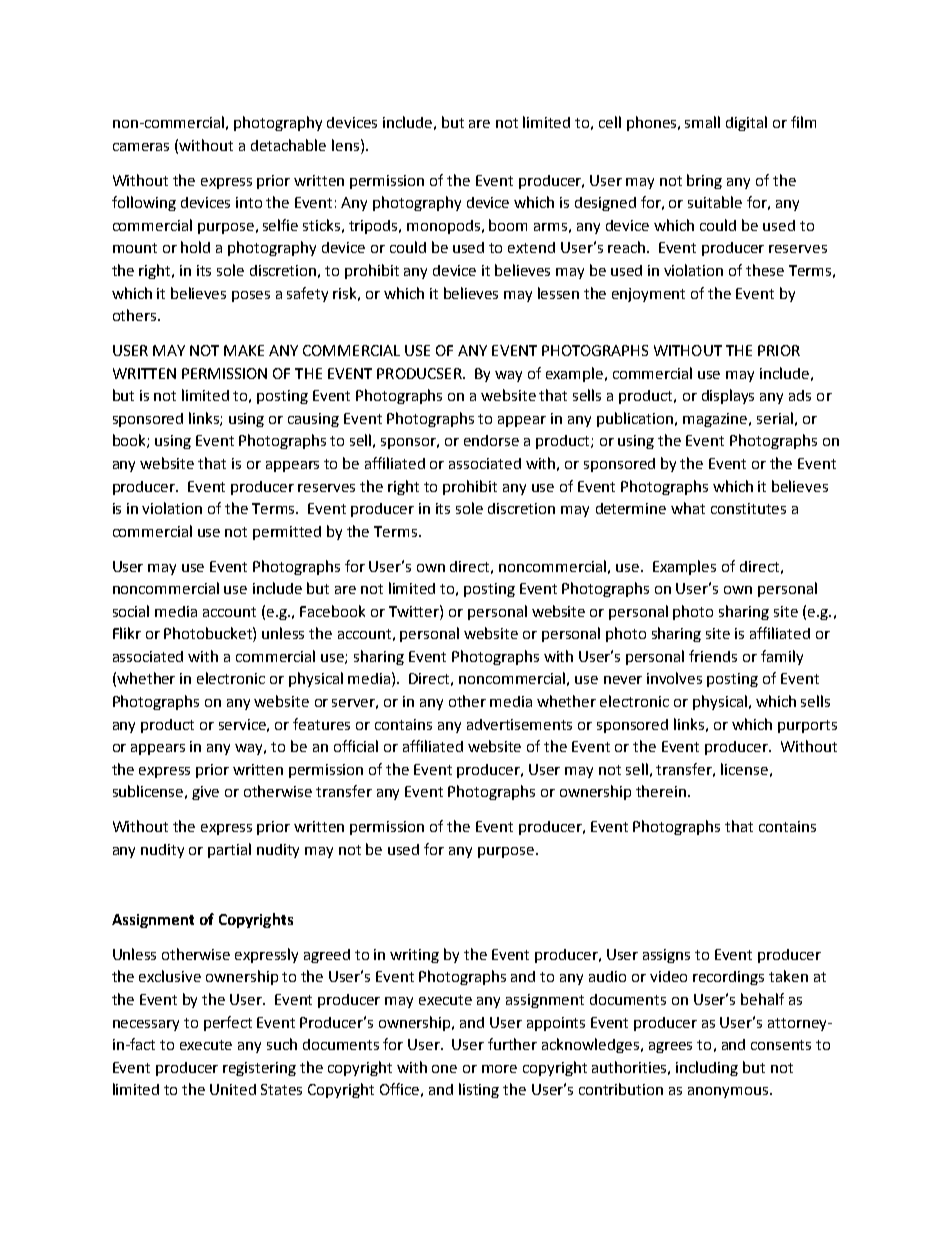 The width and height of the screenshot is (952, 1233). Describe the element at coordinates (141, 147) in the screenshot. I see `cameras` at that location.
